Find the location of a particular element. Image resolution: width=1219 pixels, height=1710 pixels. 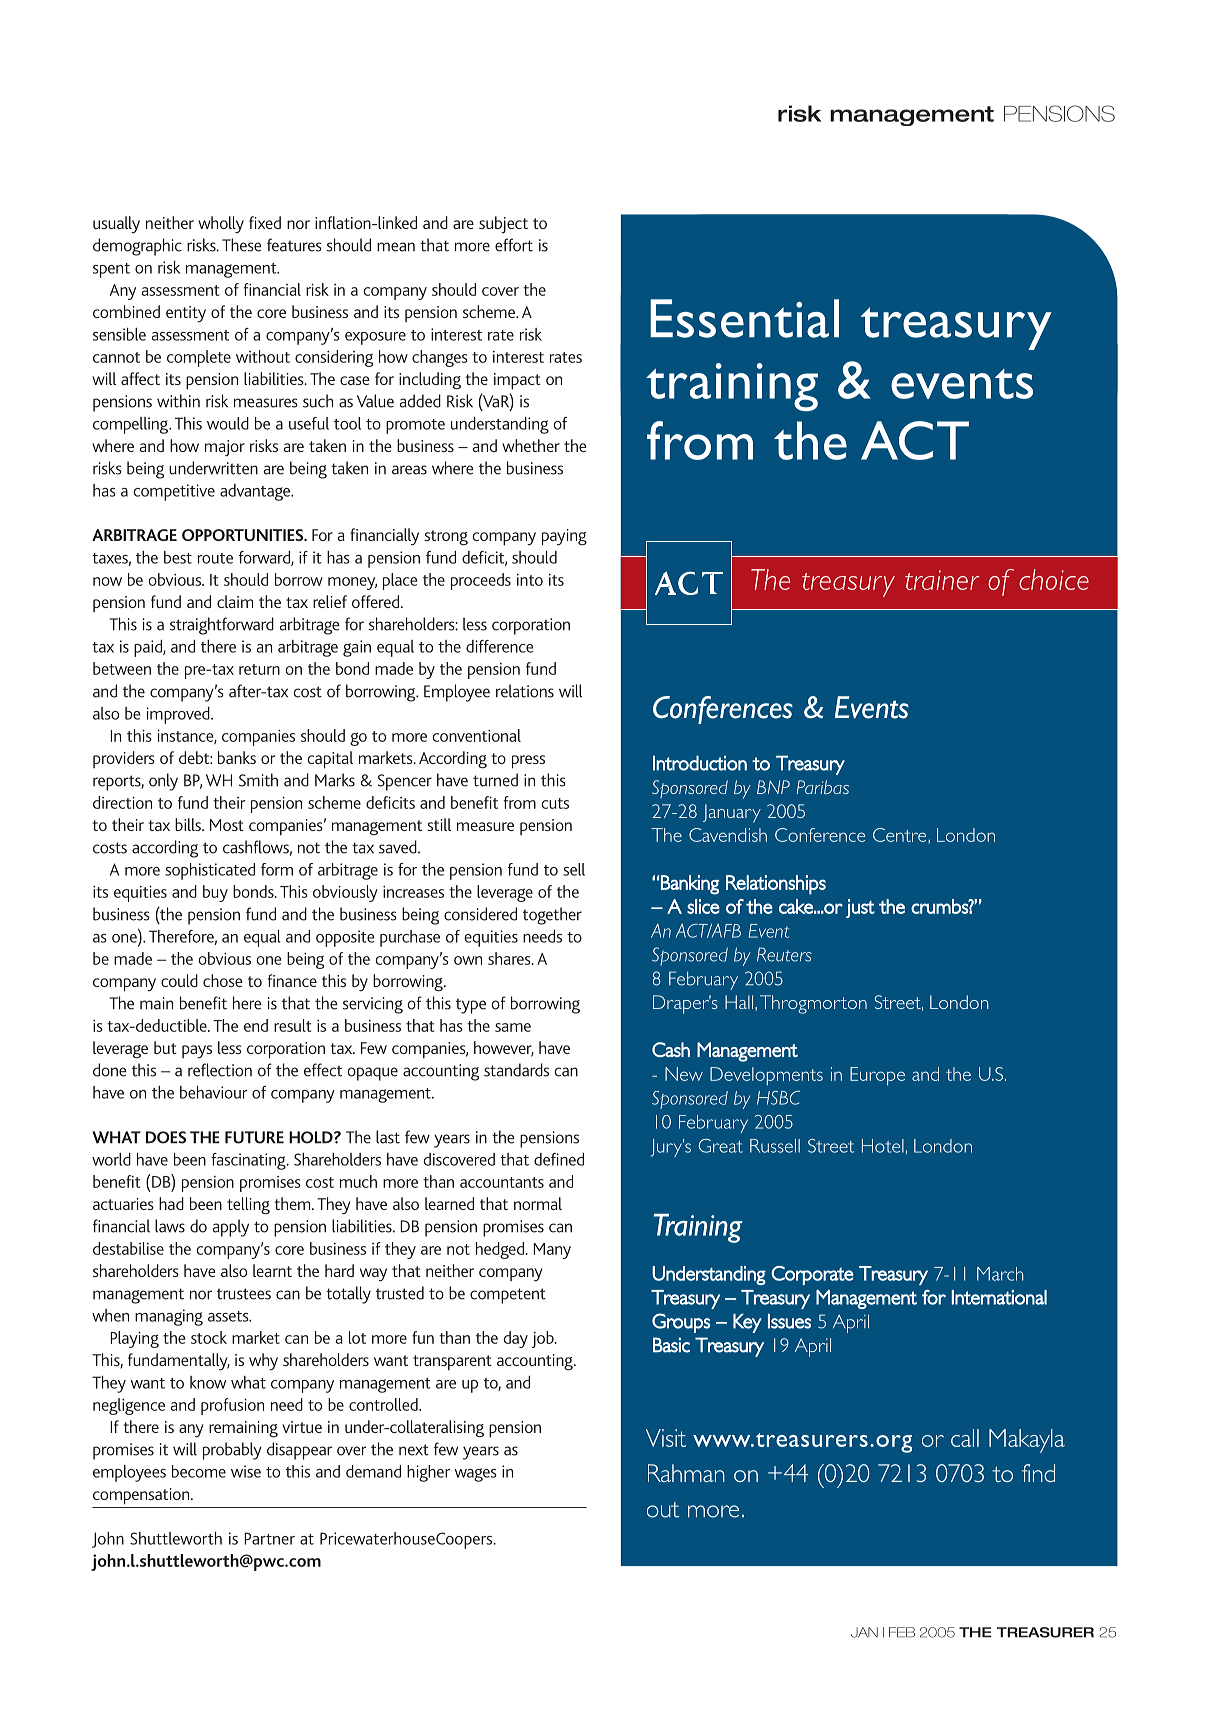

Rahman is located at coordinates (686, 1473).
